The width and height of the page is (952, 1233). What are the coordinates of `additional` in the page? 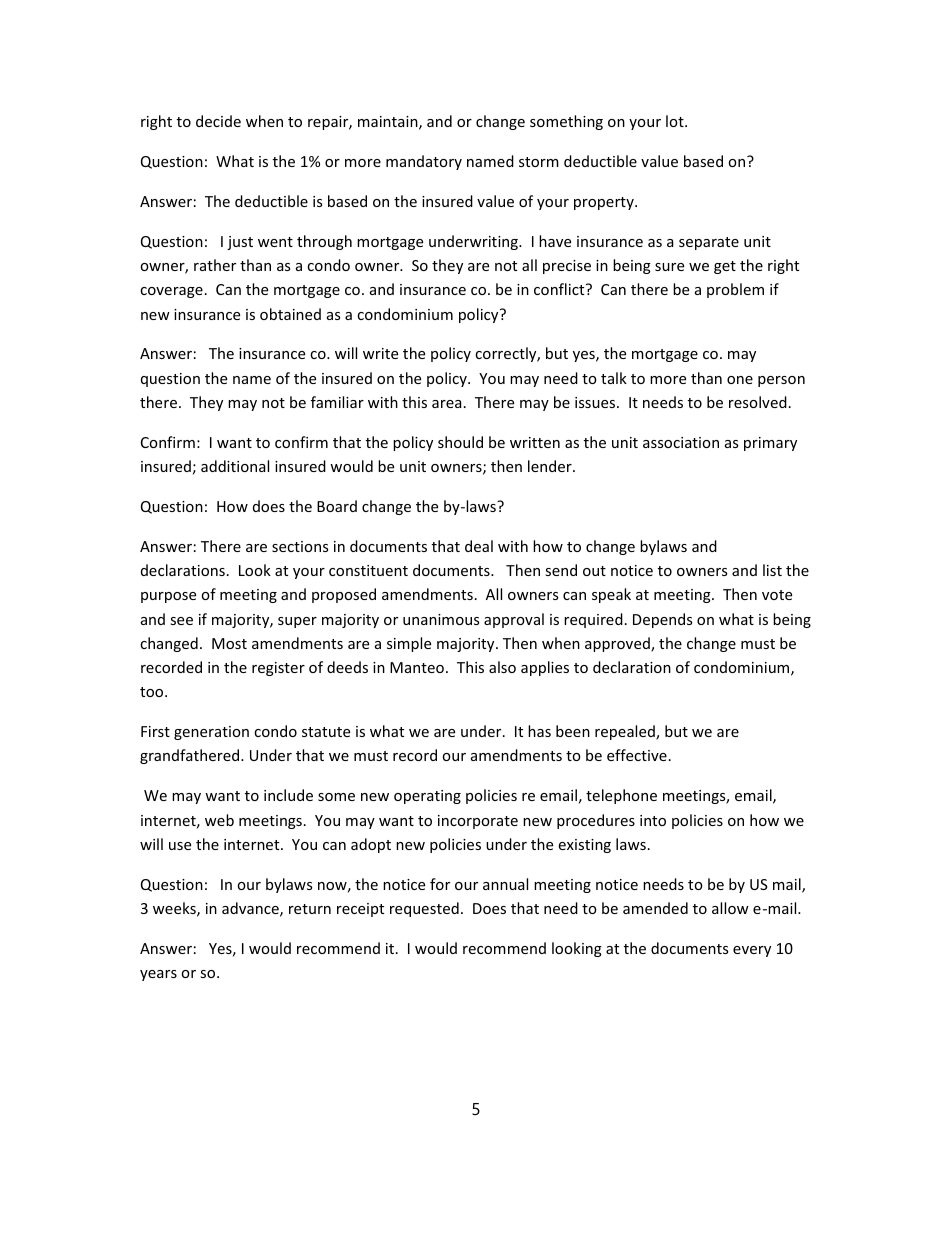 It's located at (235, 466).
